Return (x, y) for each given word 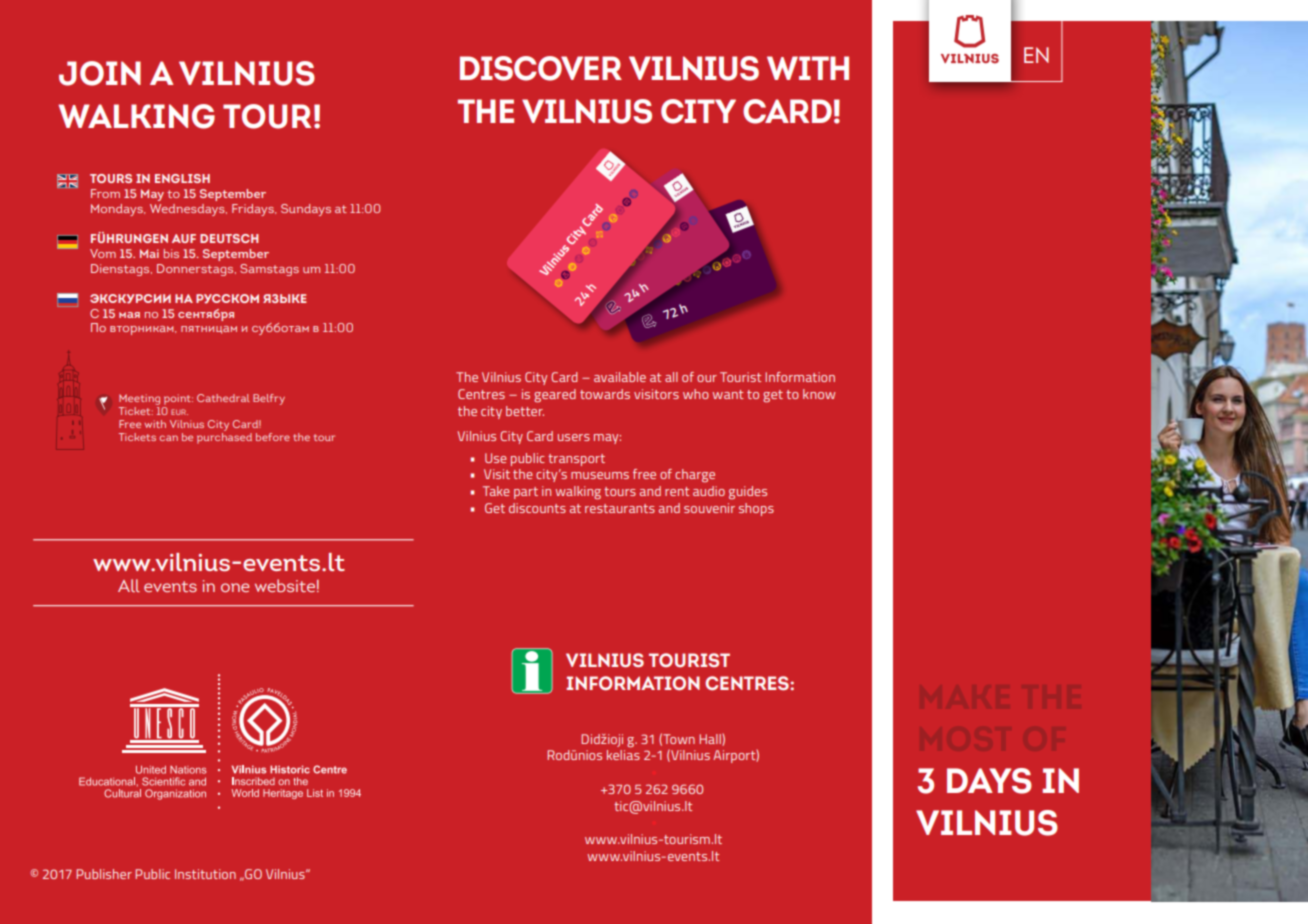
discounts (537, 508)
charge (695, 475)
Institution (205, 874)
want (728, 394)
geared (555, 396)
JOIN (100, 73)
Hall (711, 740)
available (620, 377)
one (235, 587)
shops (756, 509)
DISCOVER (541, 68)
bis (171, 253)
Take (496, 491)
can (168, 438)
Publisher (104, 874)
